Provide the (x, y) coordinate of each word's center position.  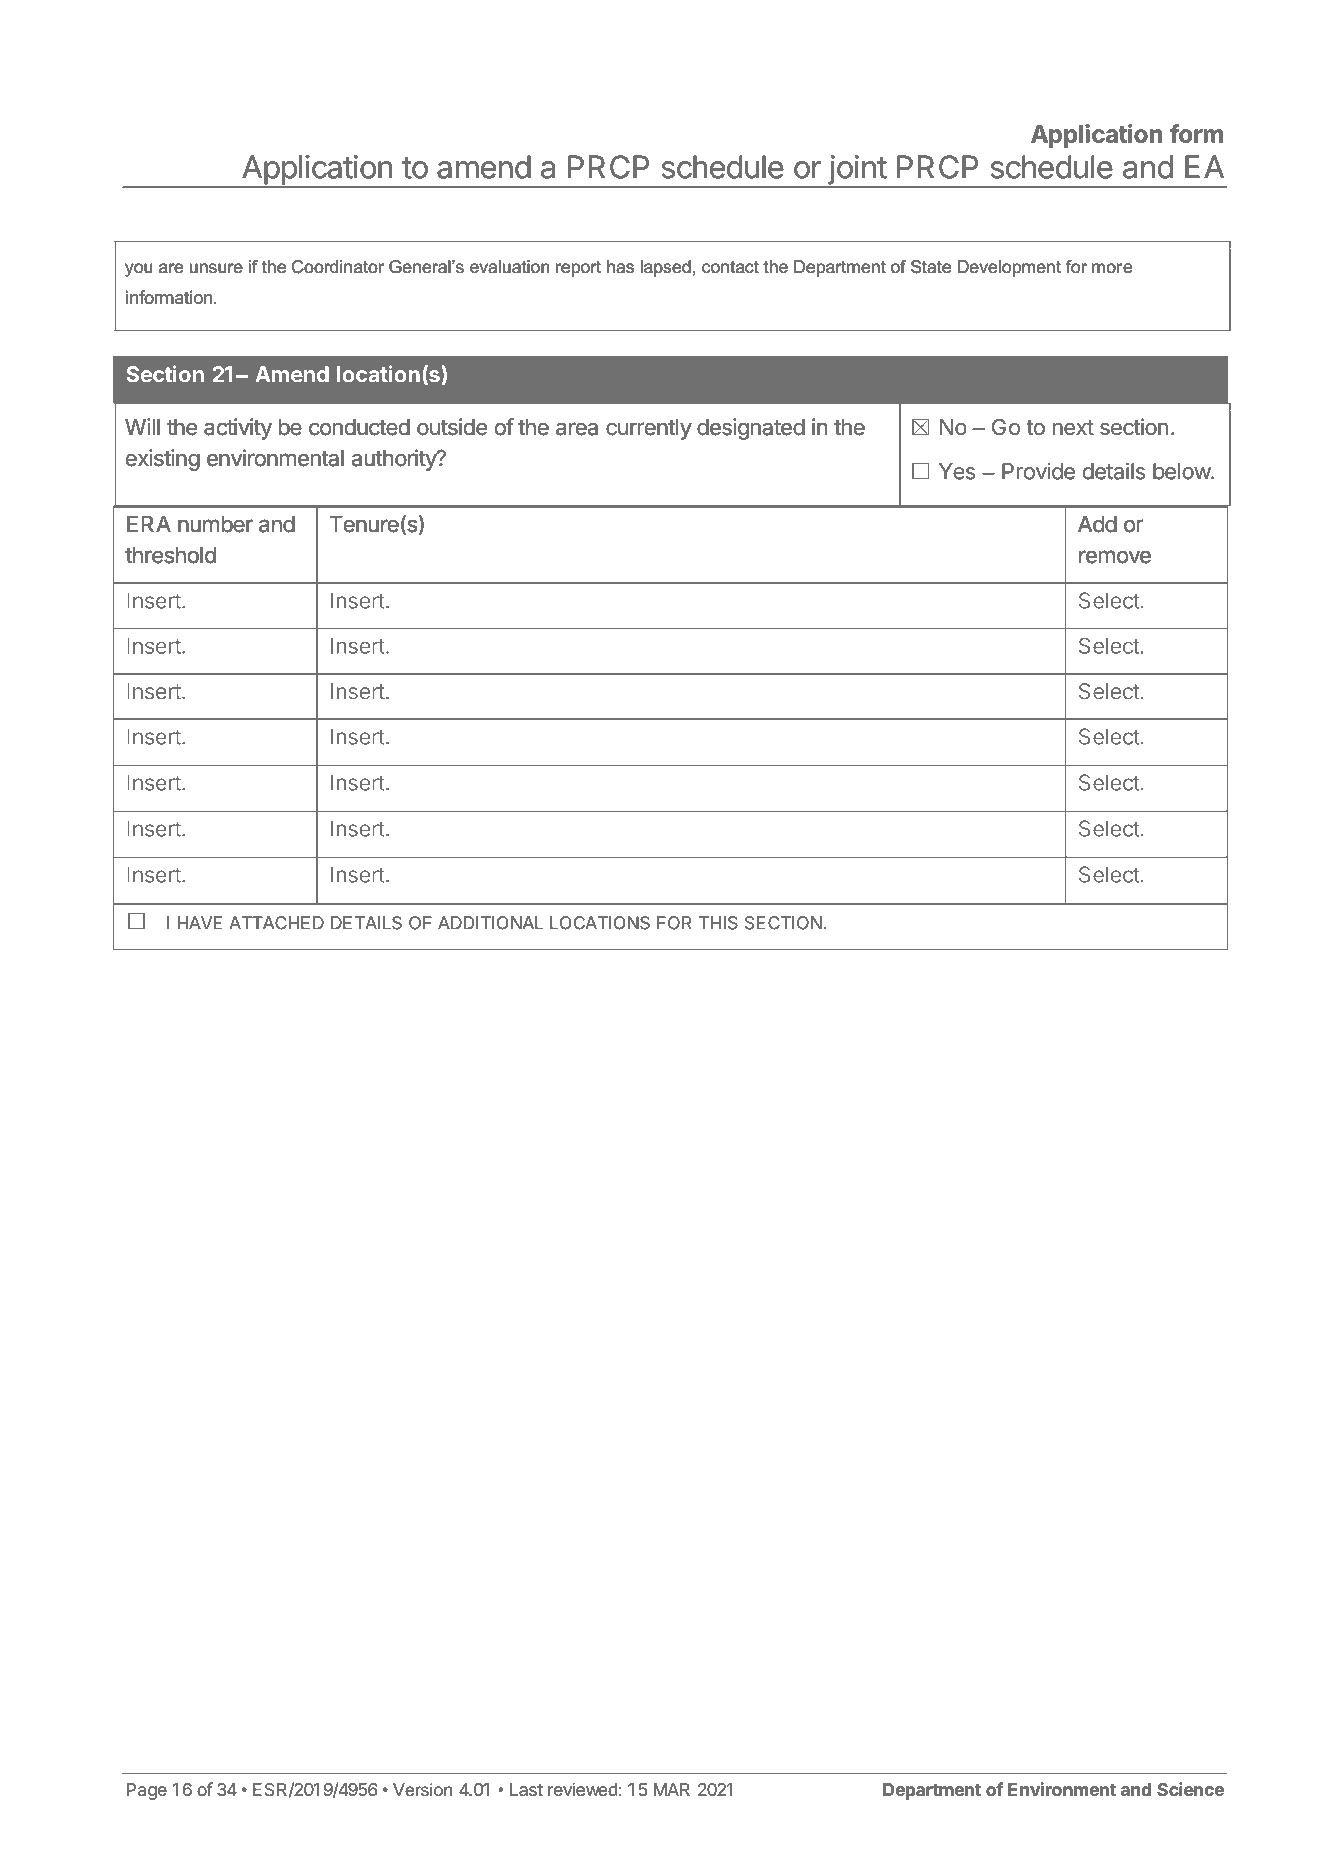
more (1112, 268)
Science (1190, 1789)
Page (147, 1791)
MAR (672, 1789)
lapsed (666, 268)
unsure (216, 268)
